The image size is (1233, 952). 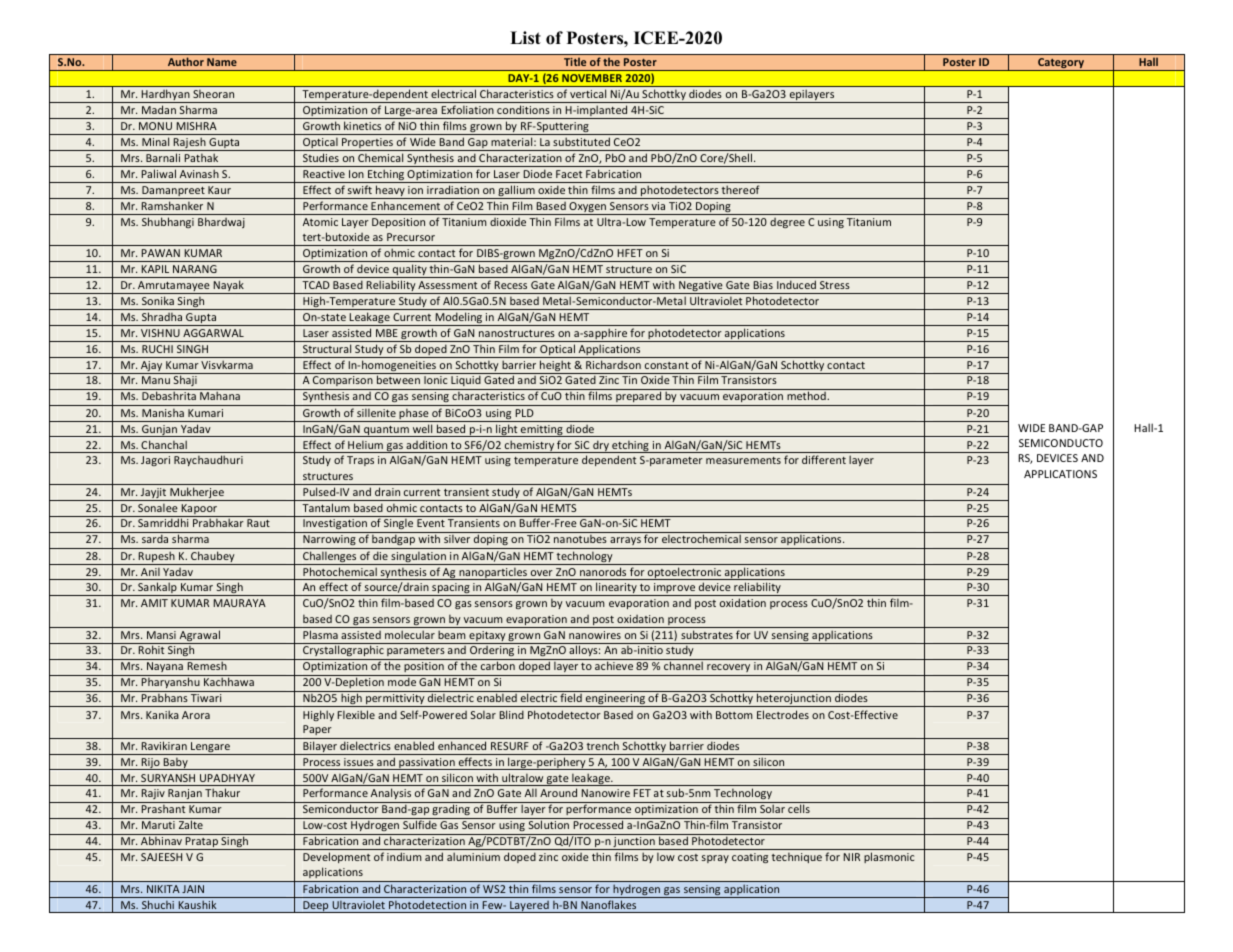 I want to click on different, so click(x=824, y=459).
